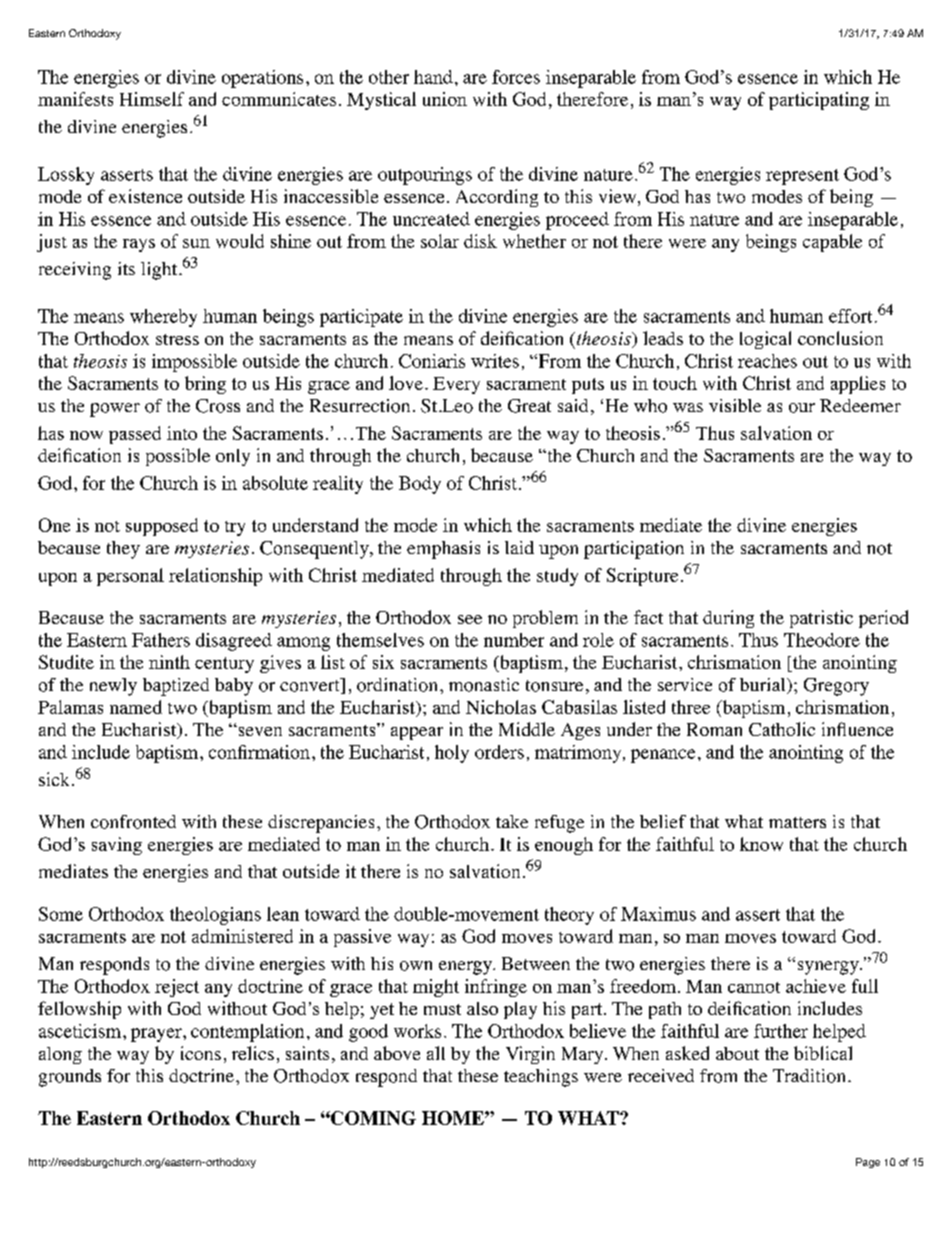  What do you see at coordinates (152, 99) in the screenshot?
I see `Himself` at bounding box center [152, 99].
